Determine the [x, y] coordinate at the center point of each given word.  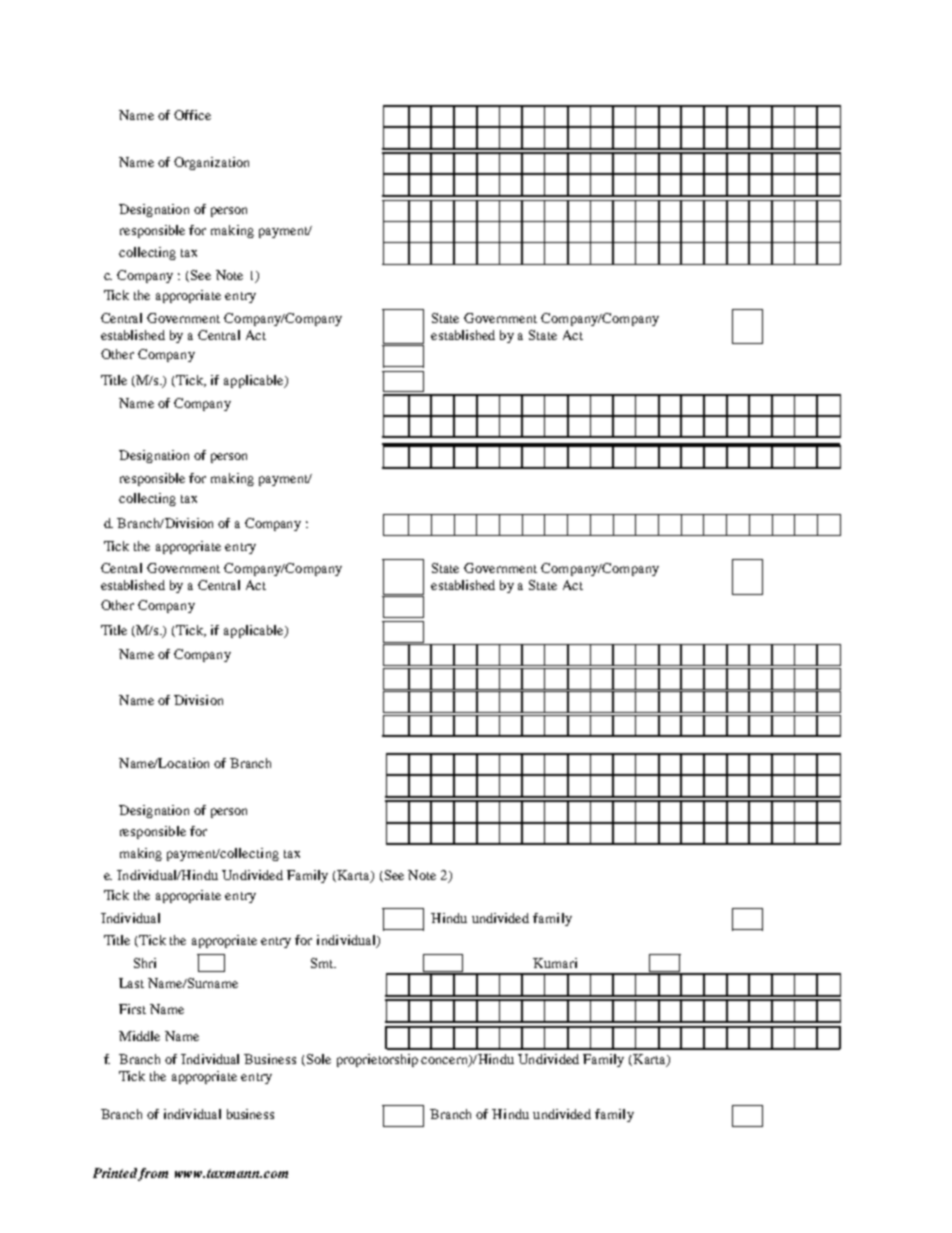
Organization [211, 163]
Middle [139, 1036]
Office [192, 115]
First [132, 1009]
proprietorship [377, 1060]
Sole [317, 1060]
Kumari [555, 963]
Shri [145, 963]
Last [131, 983]
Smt [323, 963]
